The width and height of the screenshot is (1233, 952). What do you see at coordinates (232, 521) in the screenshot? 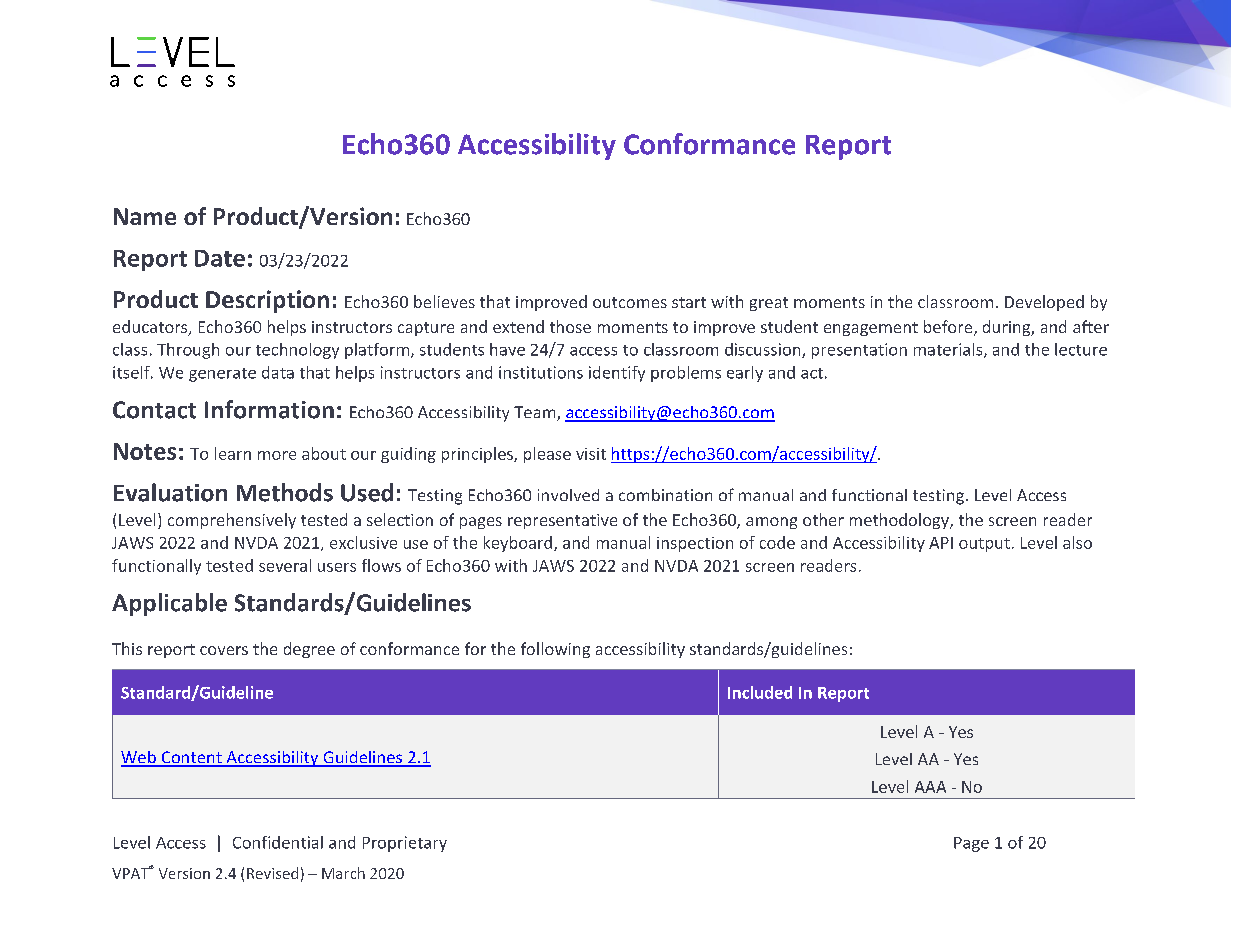
I see `comprehensively` at bounding box center [232, 521].
